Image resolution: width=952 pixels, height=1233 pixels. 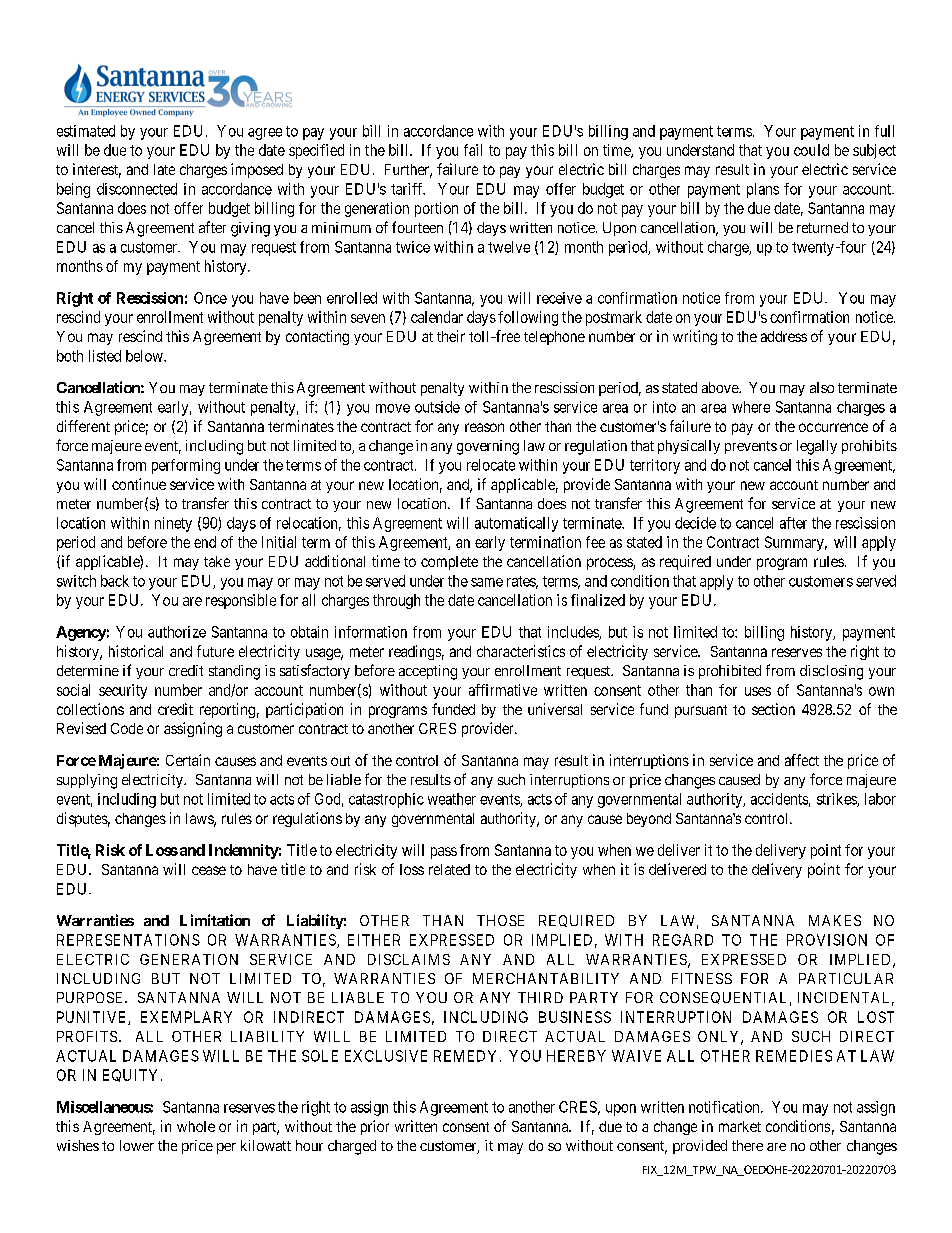 What do you see at coordinates (196, 1126) in the screenshot?
I see `whole` at bounding box center [196, 1126].
